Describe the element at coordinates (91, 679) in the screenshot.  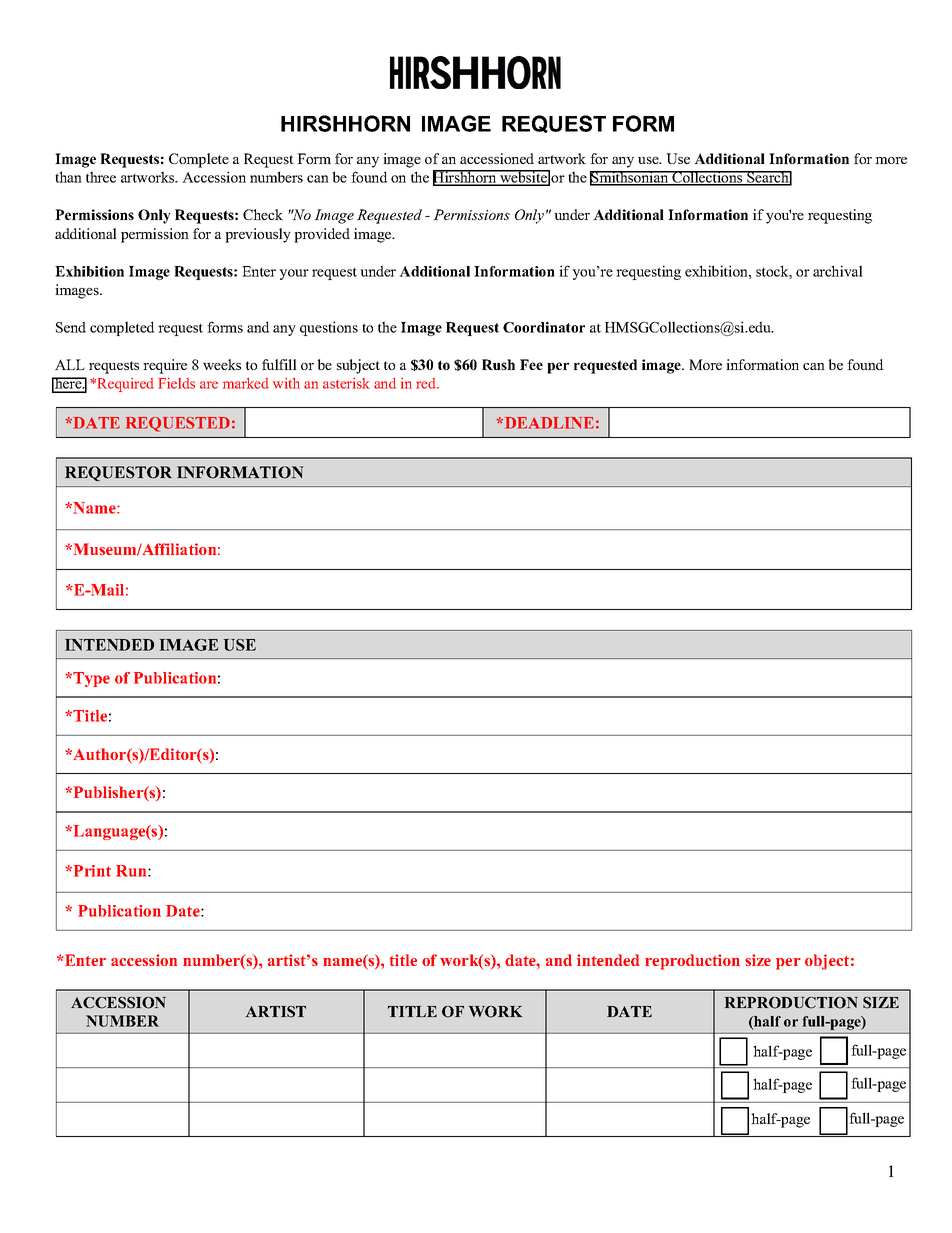
I see `Type` at that location.
